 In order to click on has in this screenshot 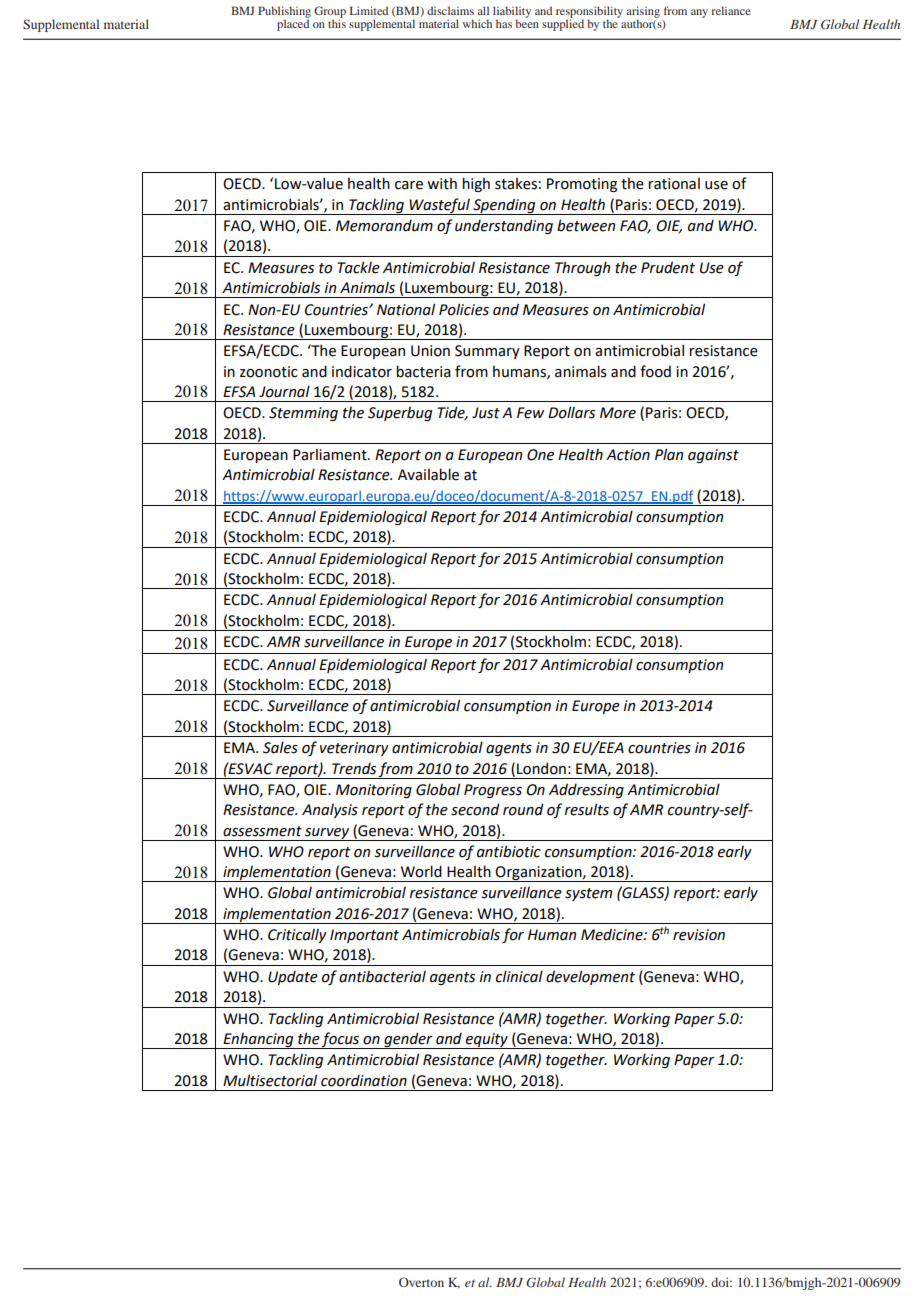, I will do `click(504, 23)`.
